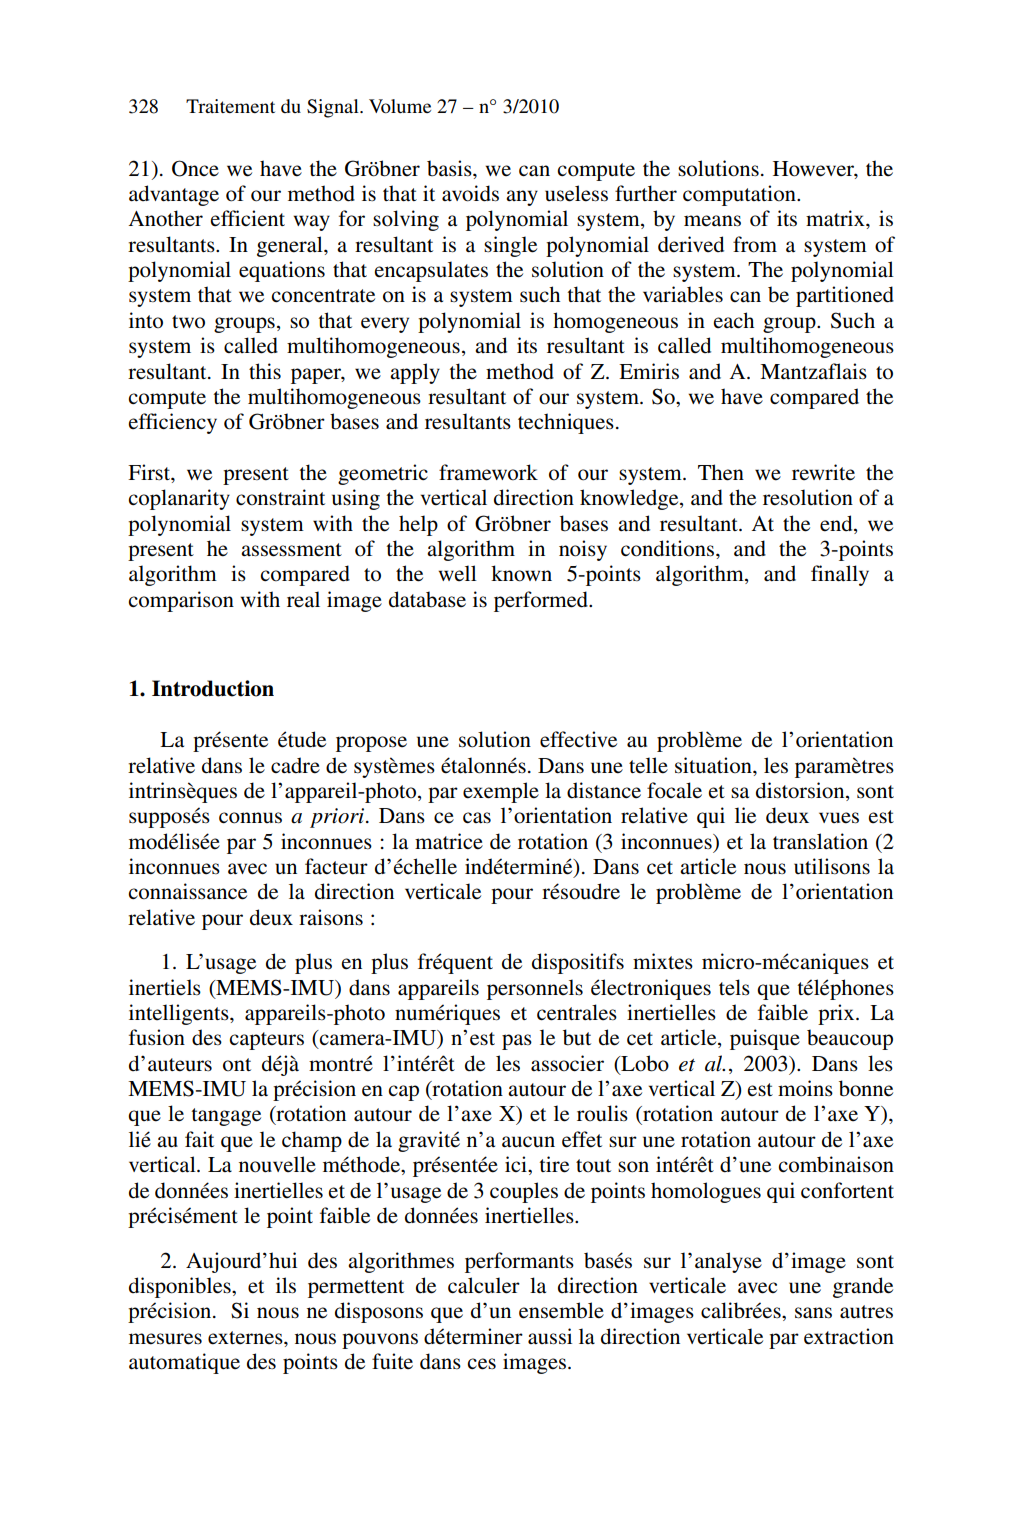 The height and width of the image is (1533, 1025). I want to click on Introduction, so click(213, 688).
